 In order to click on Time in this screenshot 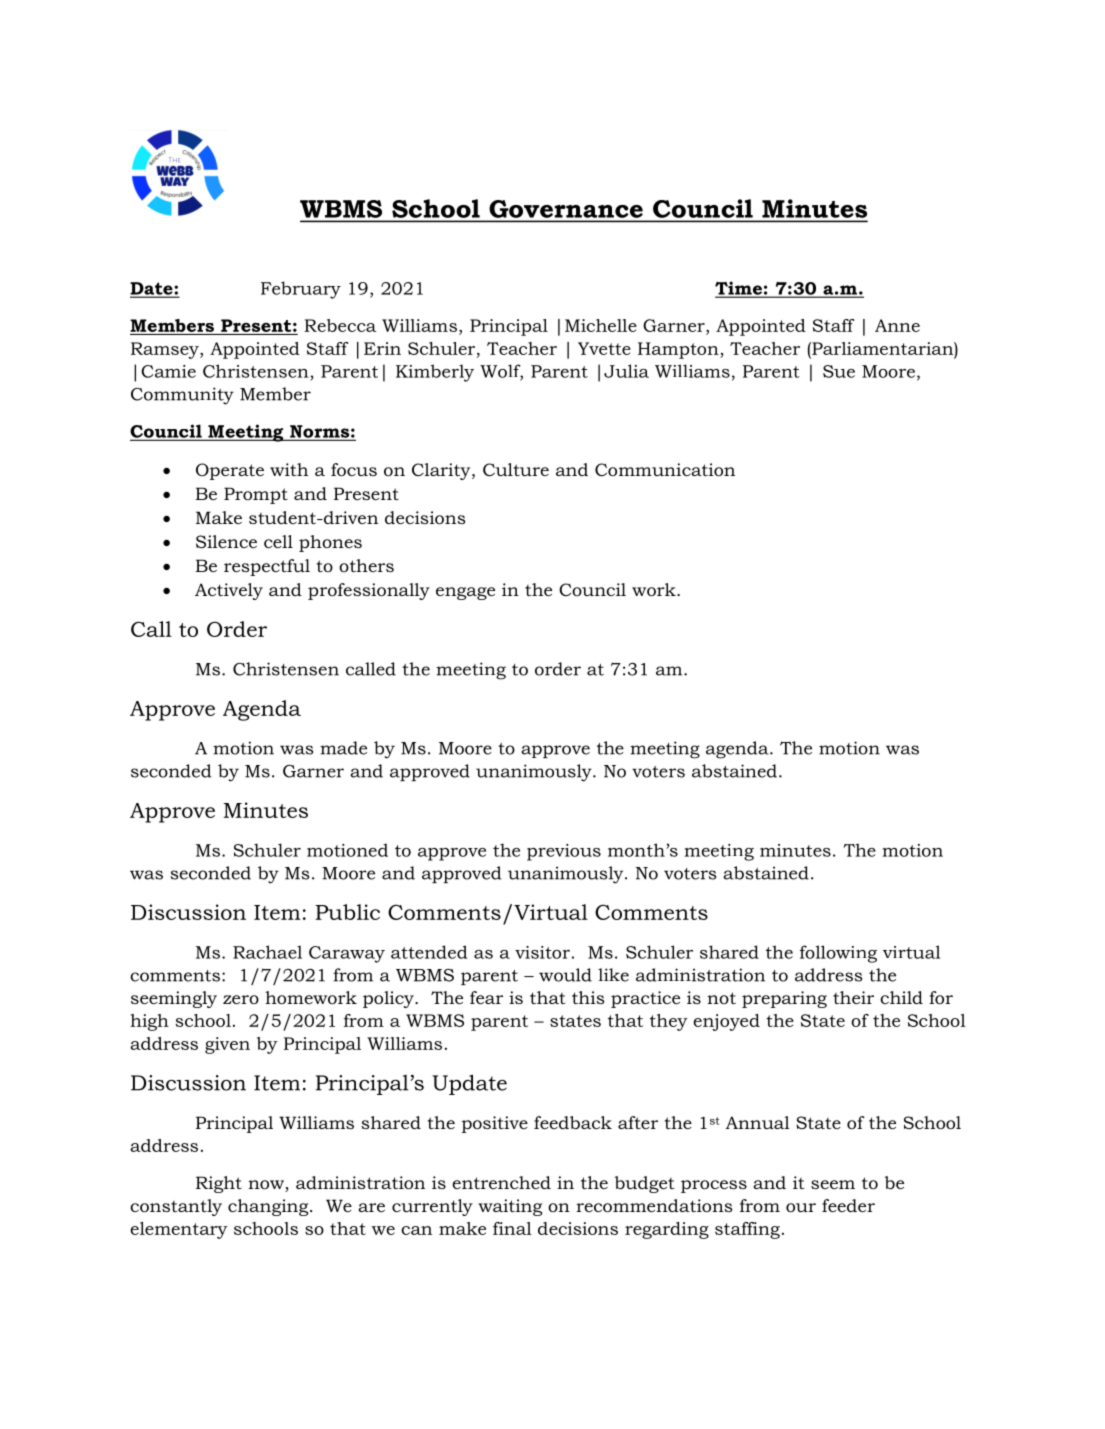, I will do `click(739, 289)`.
